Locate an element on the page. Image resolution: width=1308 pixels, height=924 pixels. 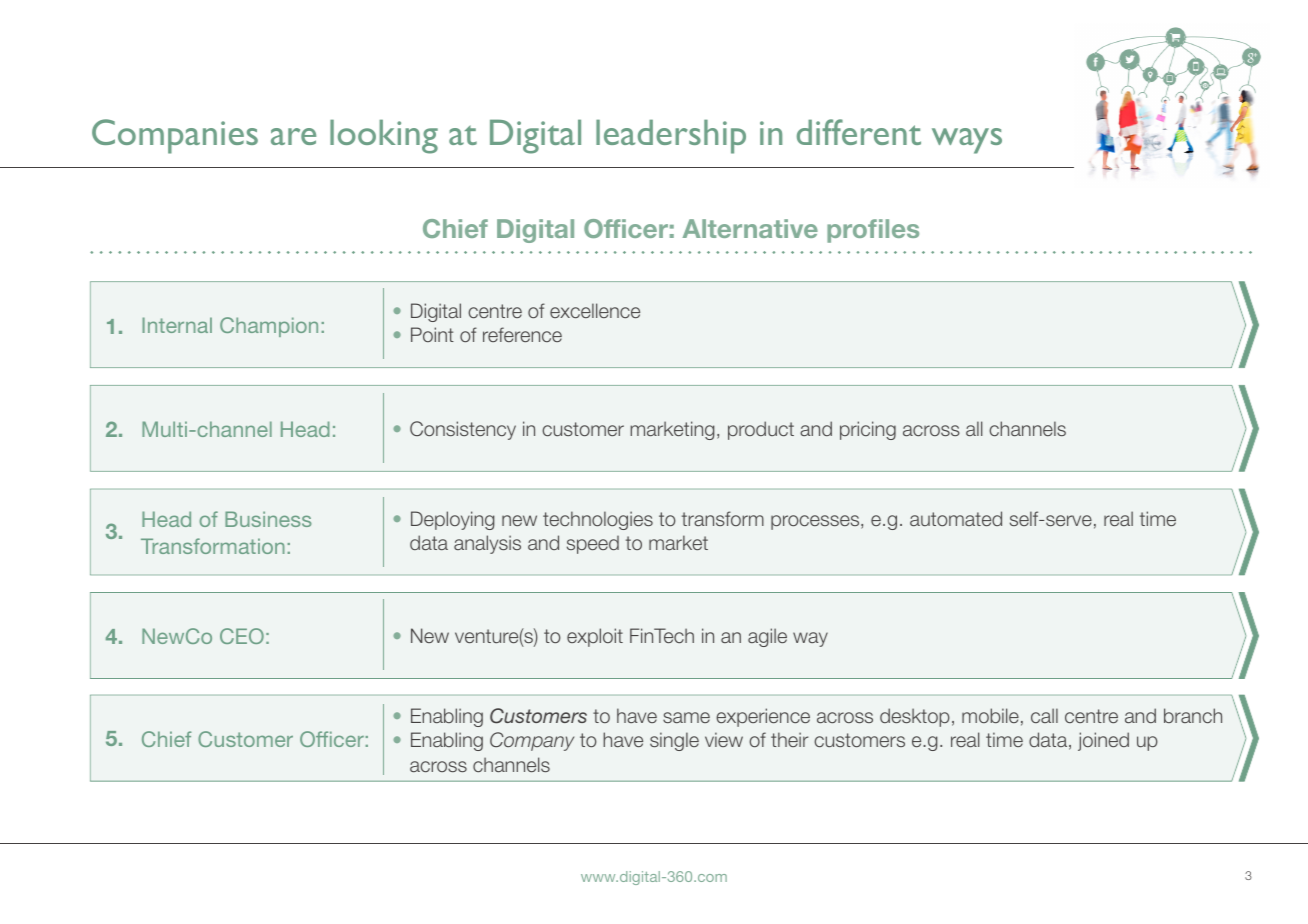
same is located at coordinates (686, 717).
